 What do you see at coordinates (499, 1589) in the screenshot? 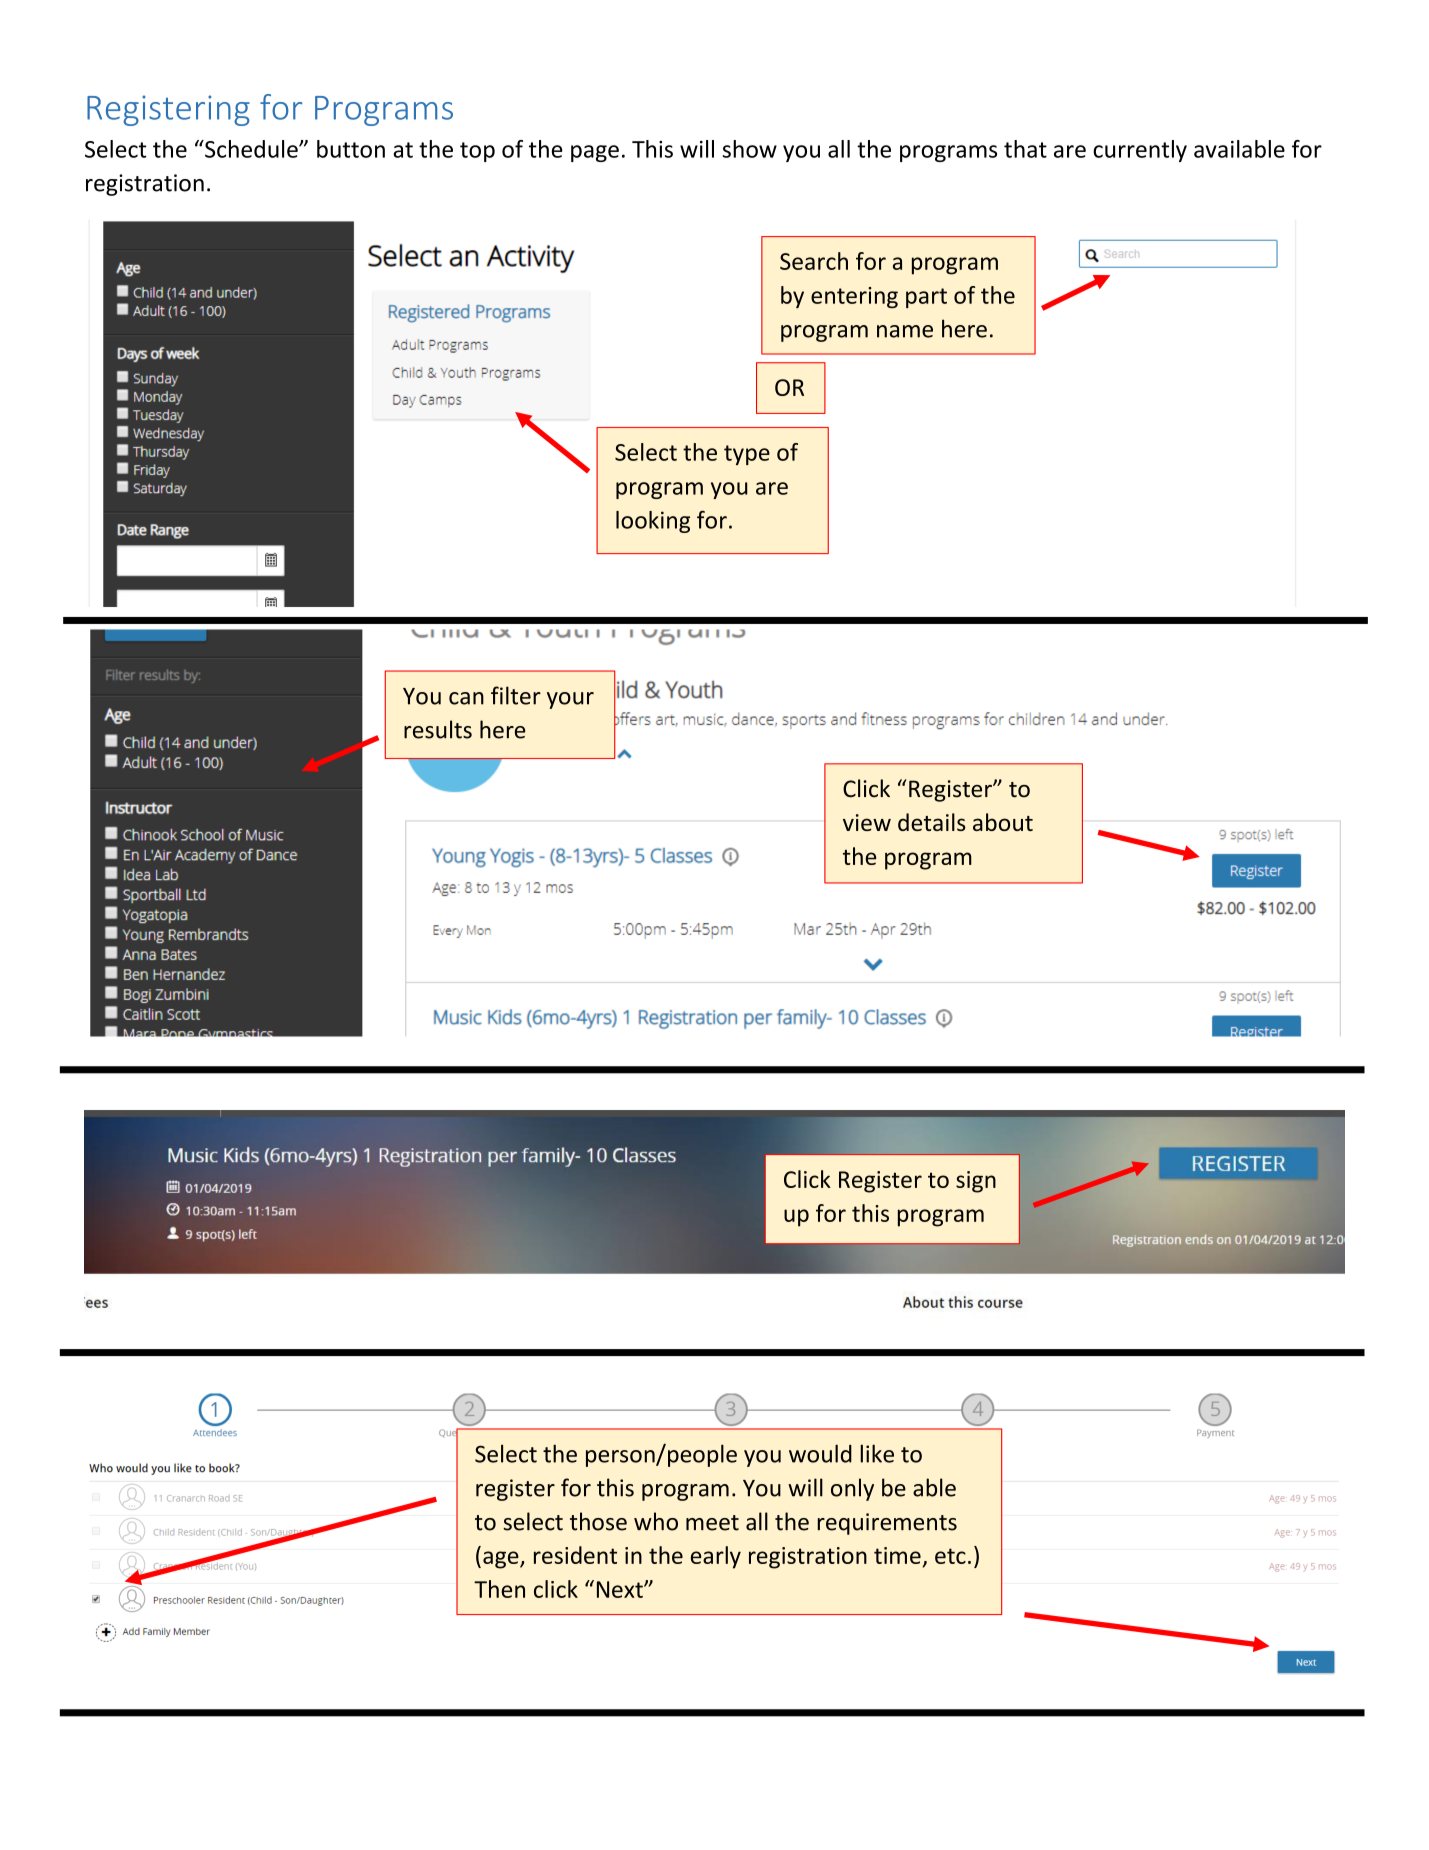
I see `Then` at bounding box center [499, 1589].
